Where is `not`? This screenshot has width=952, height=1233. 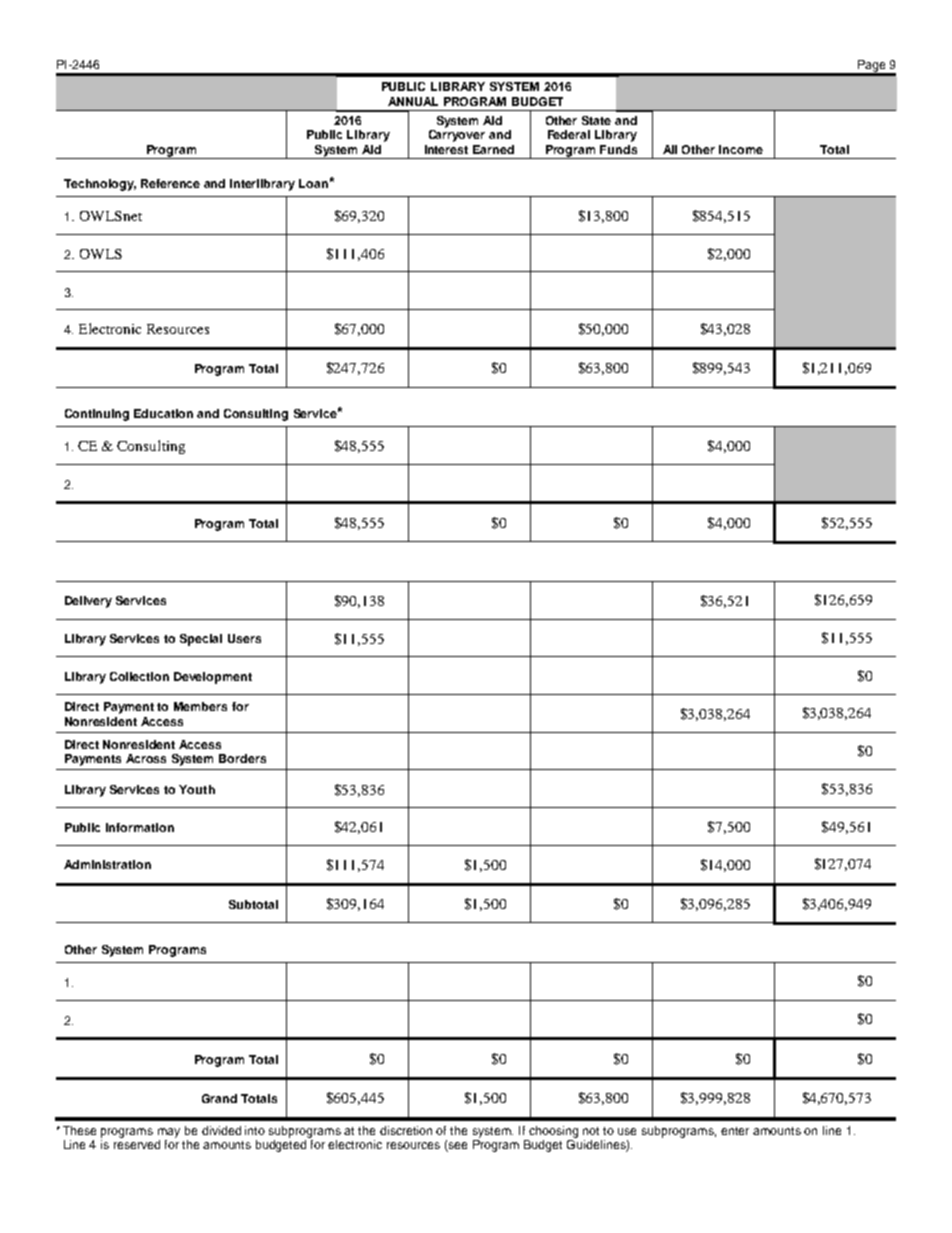 not is located at coordinates (591, 1131).
